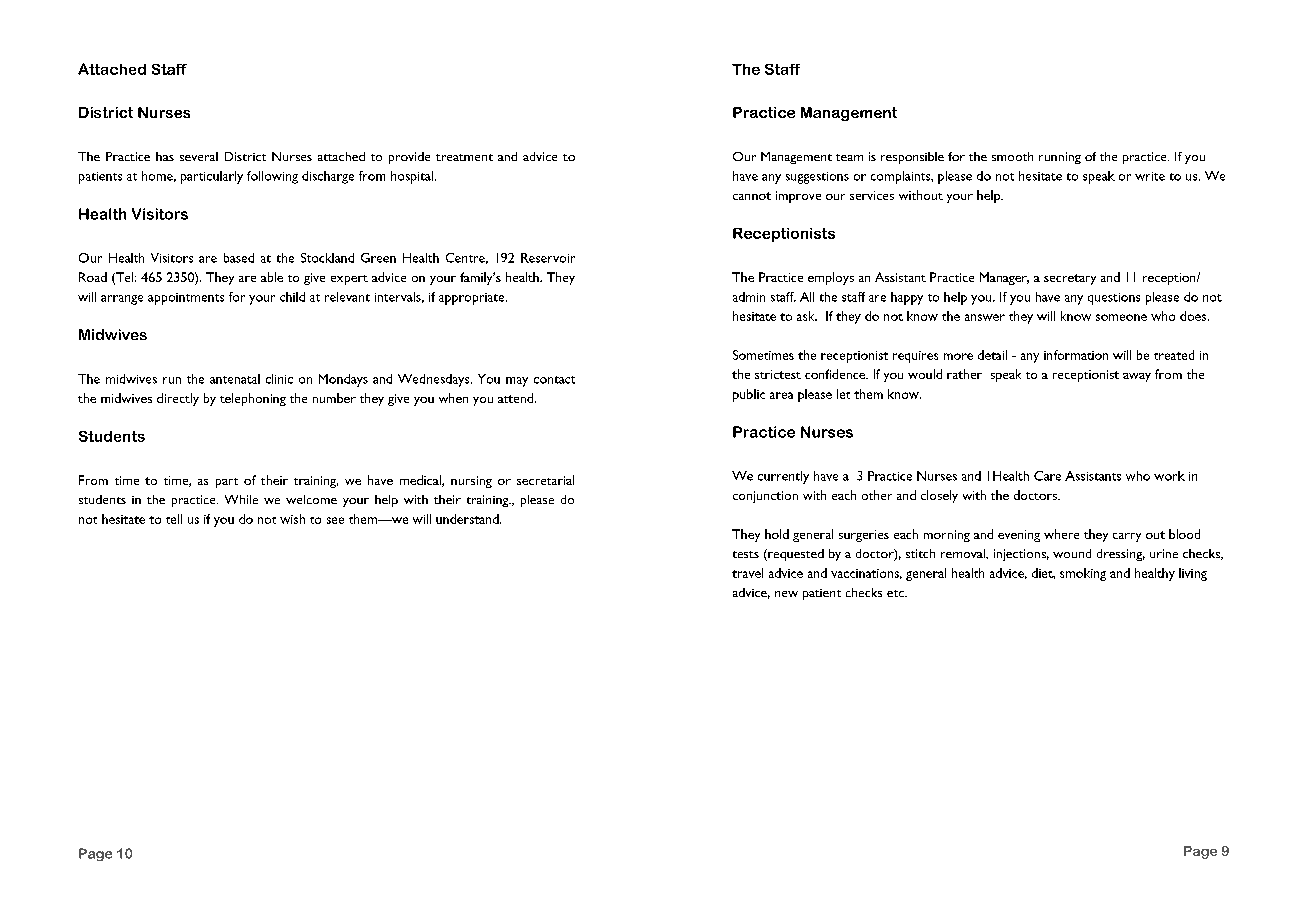 The height and width of the page is (924, 1308). I want to click on smoking, so click(1083, 574).
